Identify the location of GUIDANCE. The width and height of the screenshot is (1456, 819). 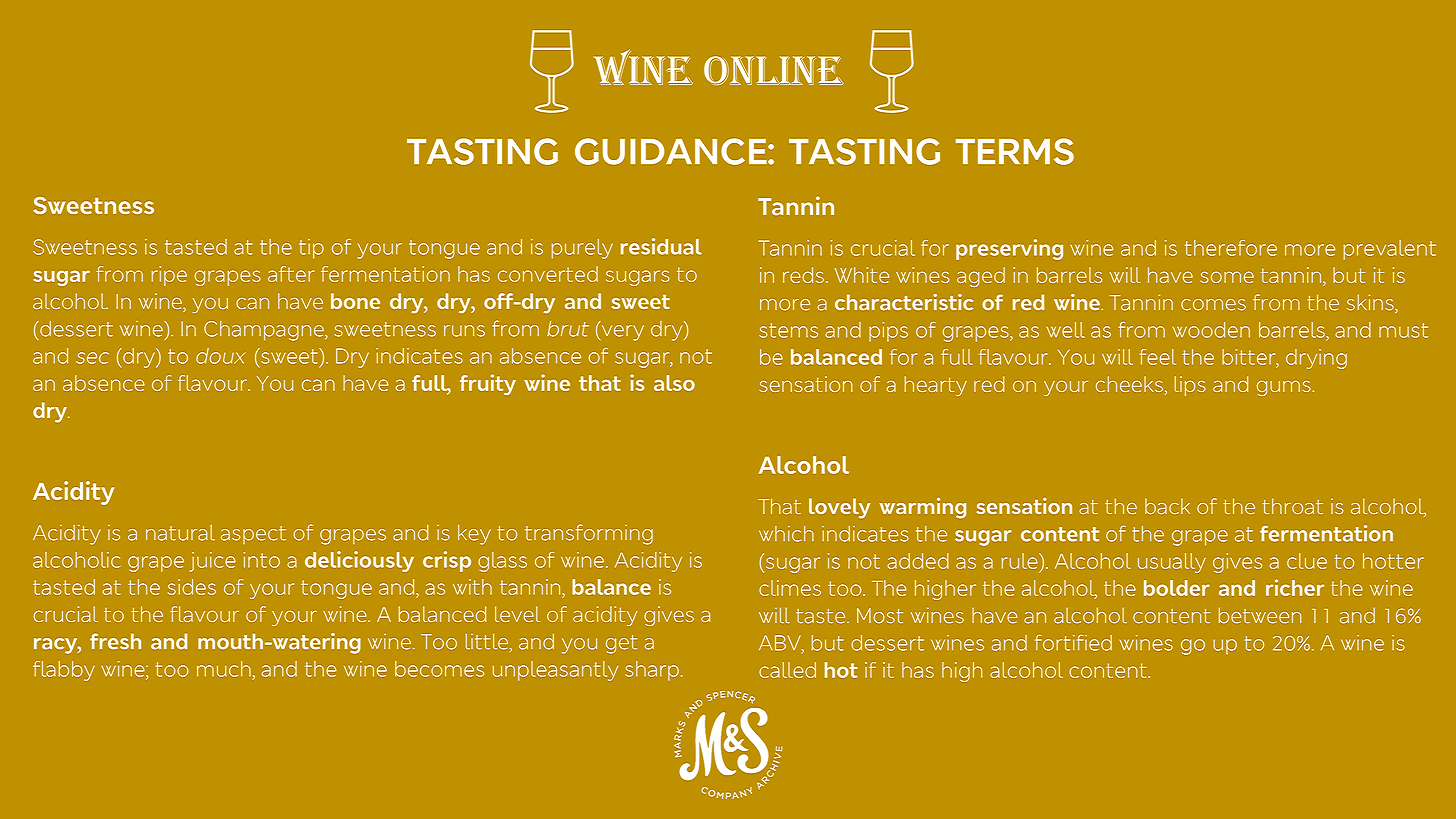
(672, 151).
